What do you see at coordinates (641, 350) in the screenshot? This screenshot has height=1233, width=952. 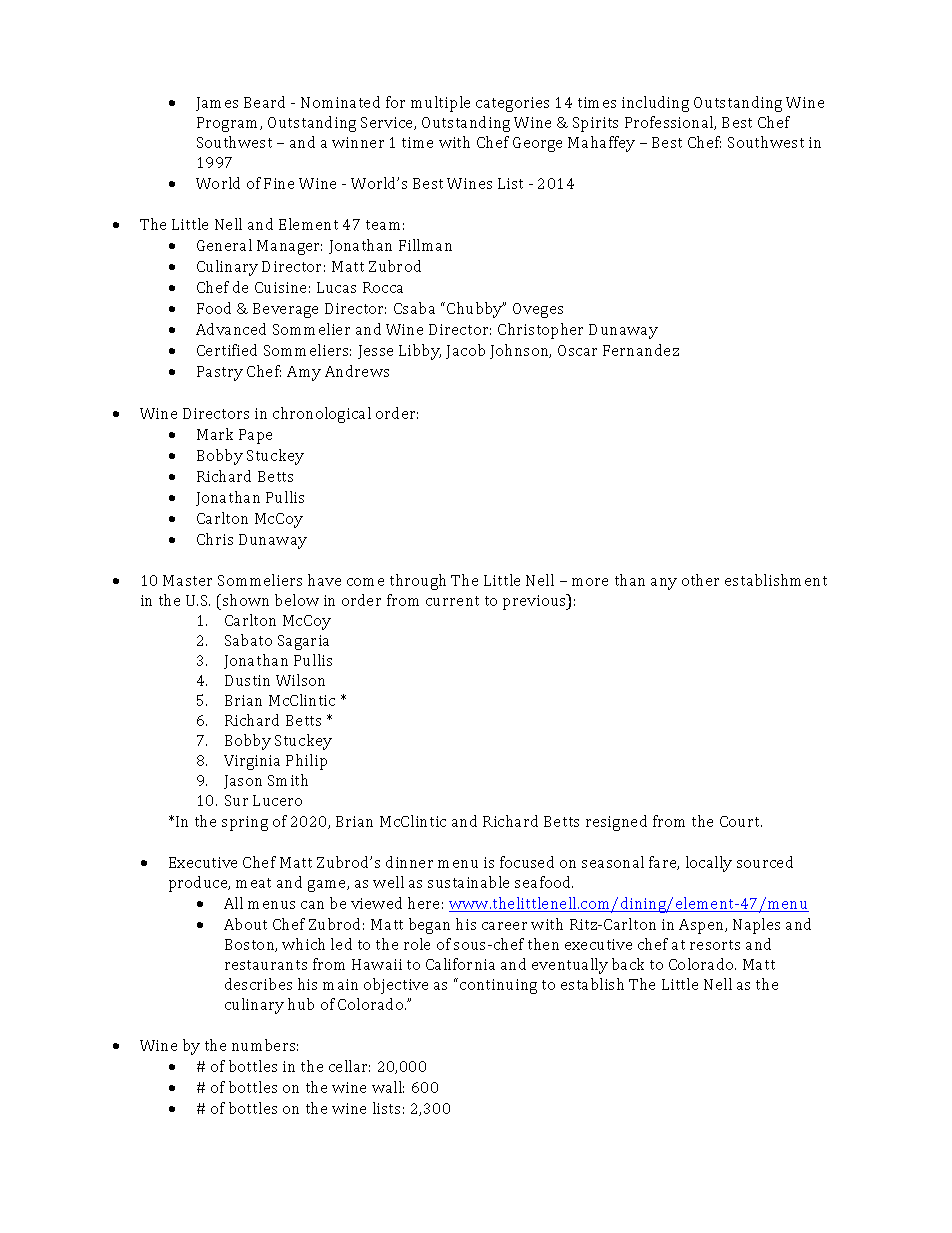 I see `Fernandez` at bounding box center [641, 350].
